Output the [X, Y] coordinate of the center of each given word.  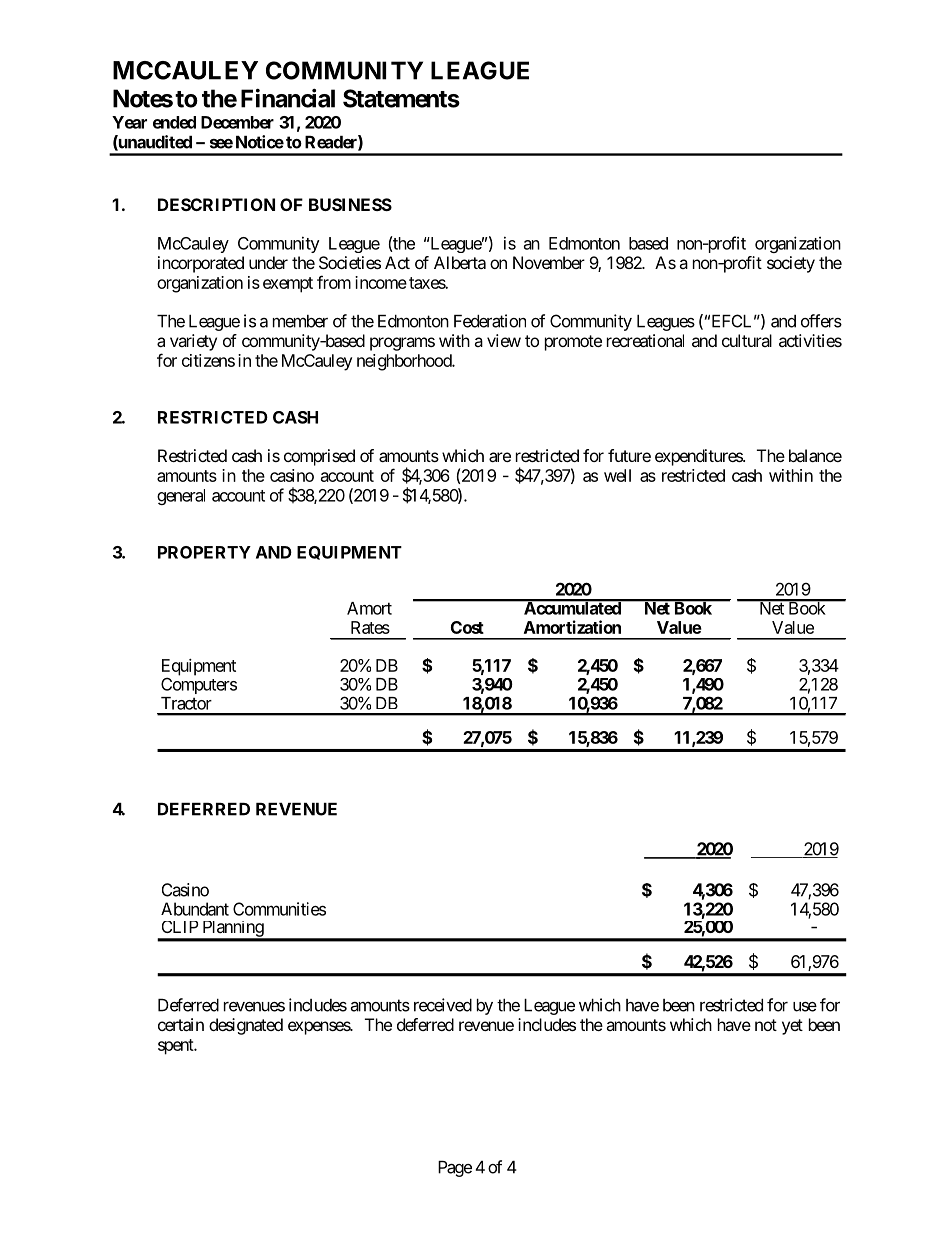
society [791, 264]
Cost [467, 627]
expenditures [699, 457]
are [500, 457]
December [237, 122]
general [181, 497]
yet [792, 1027]
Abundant [195, 909]
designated [246, 1026]
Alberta [460, 262]
